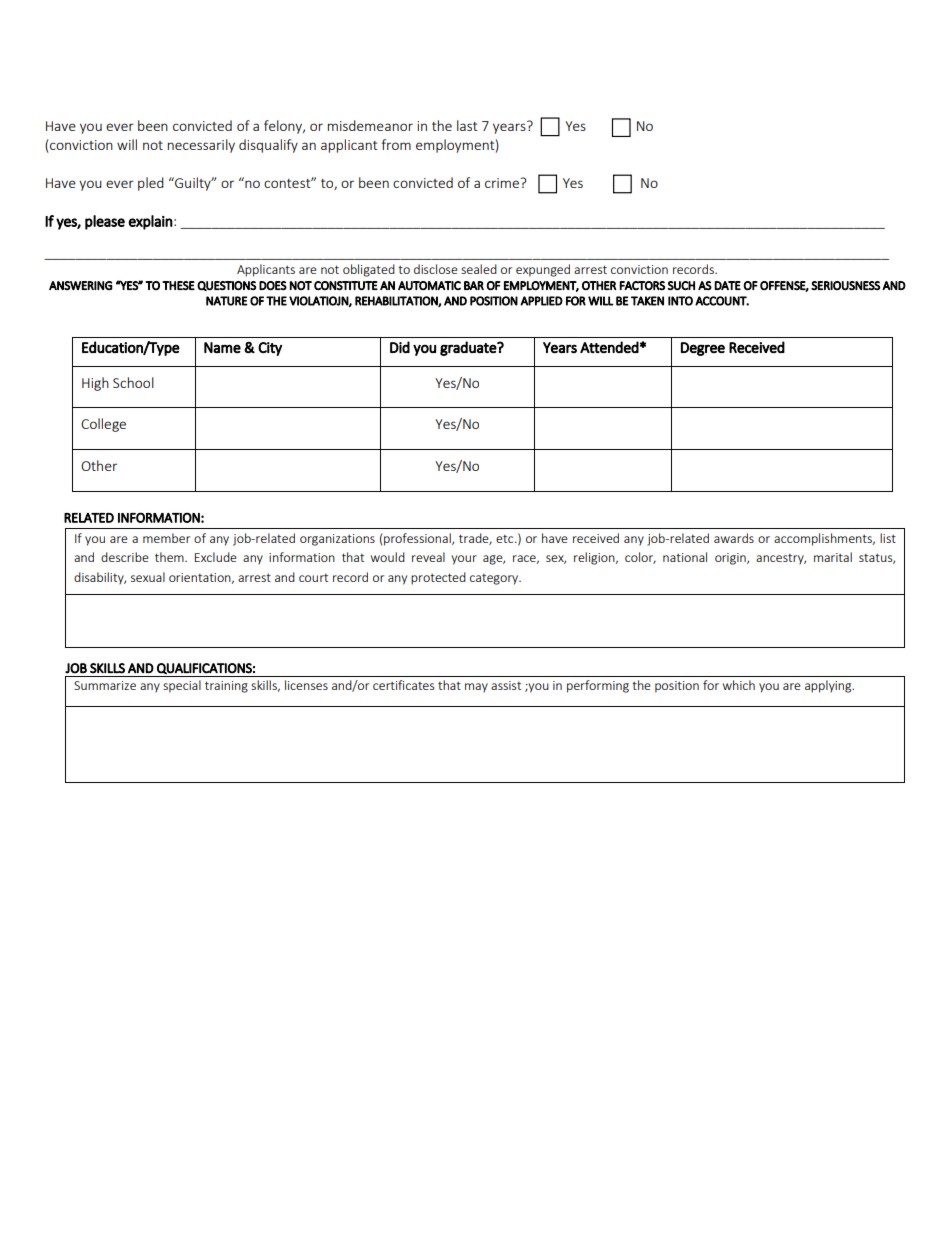 The image size is (952, 1233). I want to click on last, so click(467, 125).
